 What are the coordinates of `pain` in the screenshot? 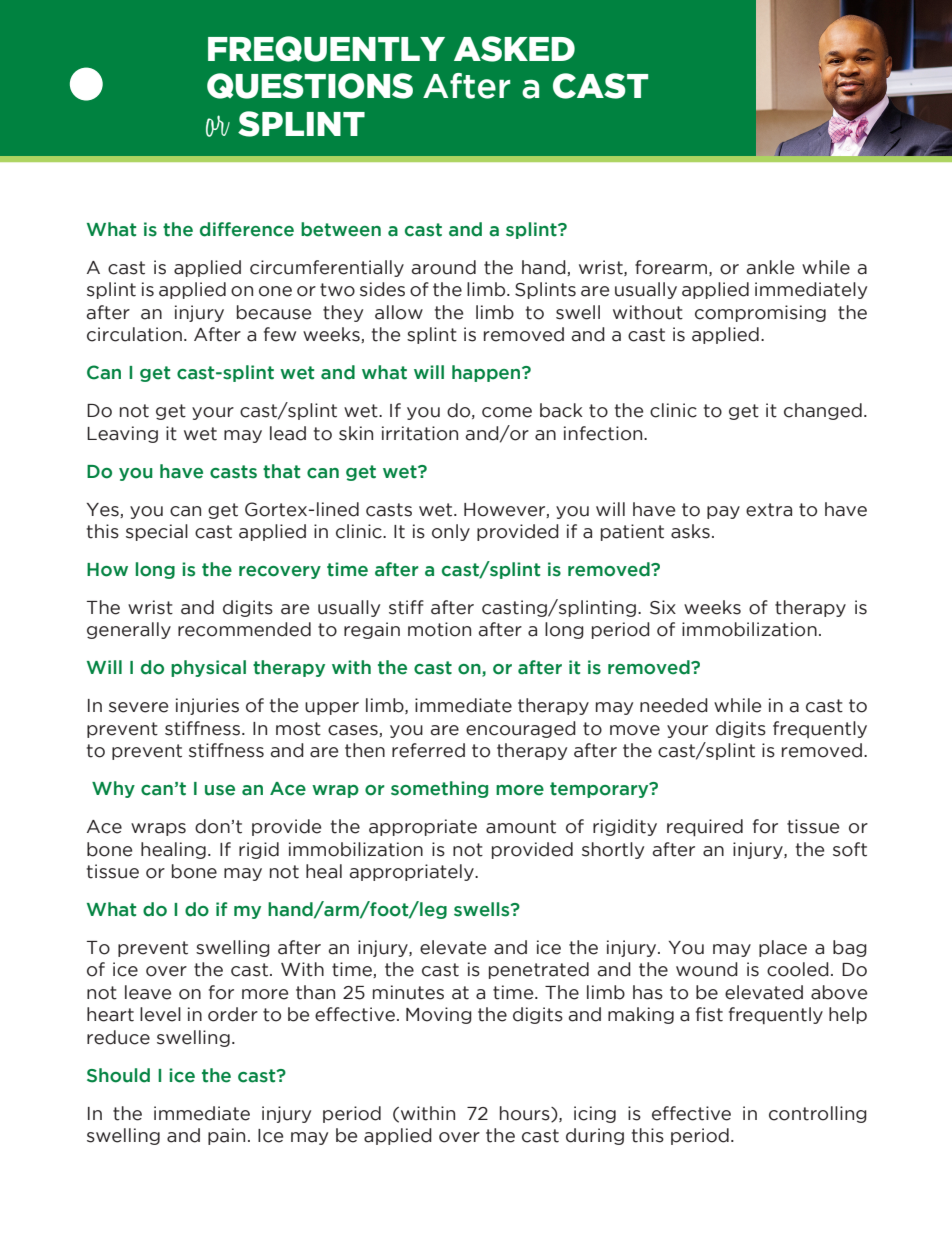 It's located at (226, 1136).
